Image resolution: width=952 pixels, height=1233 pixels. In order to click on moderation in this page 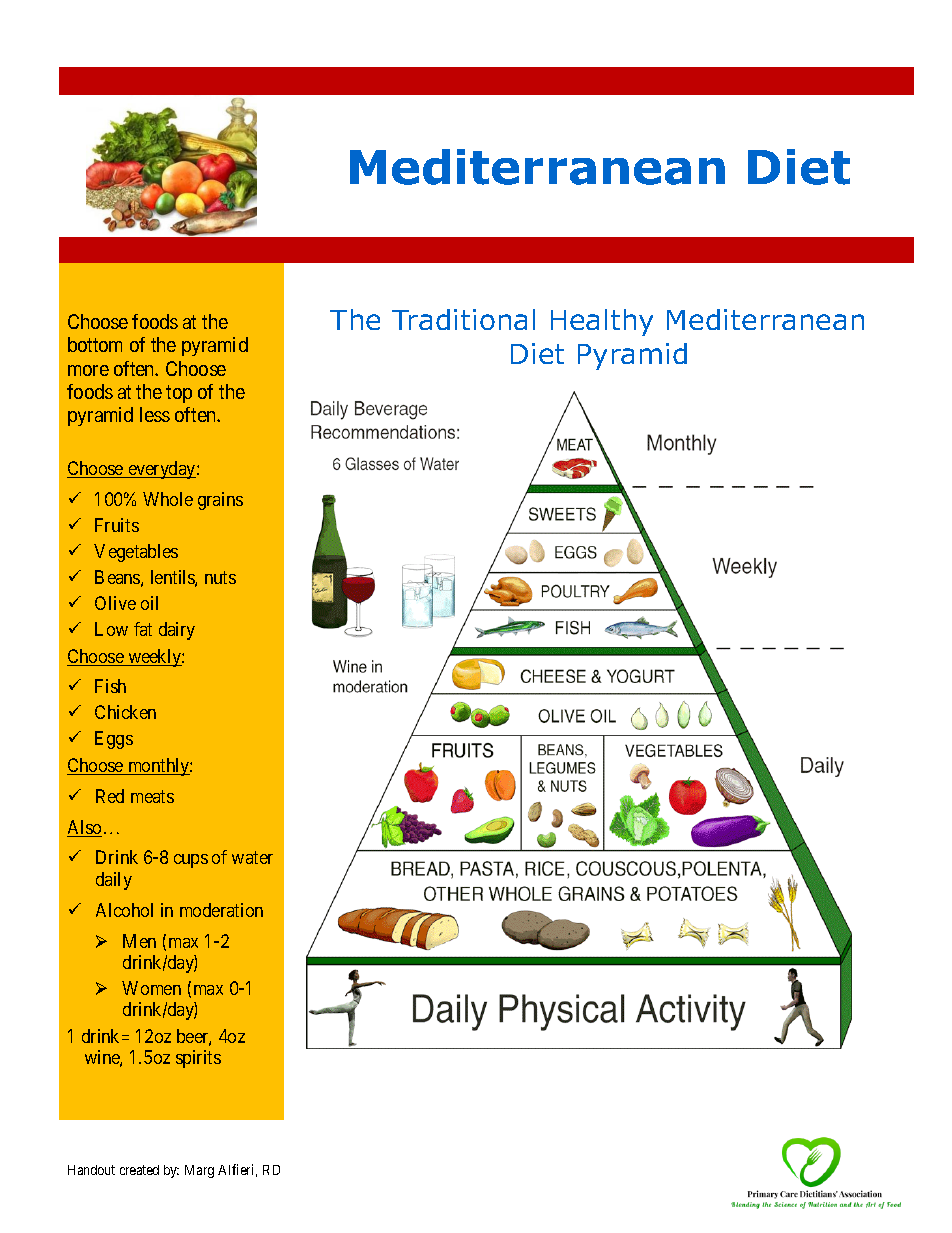, I will do `click(221, 910)`.
